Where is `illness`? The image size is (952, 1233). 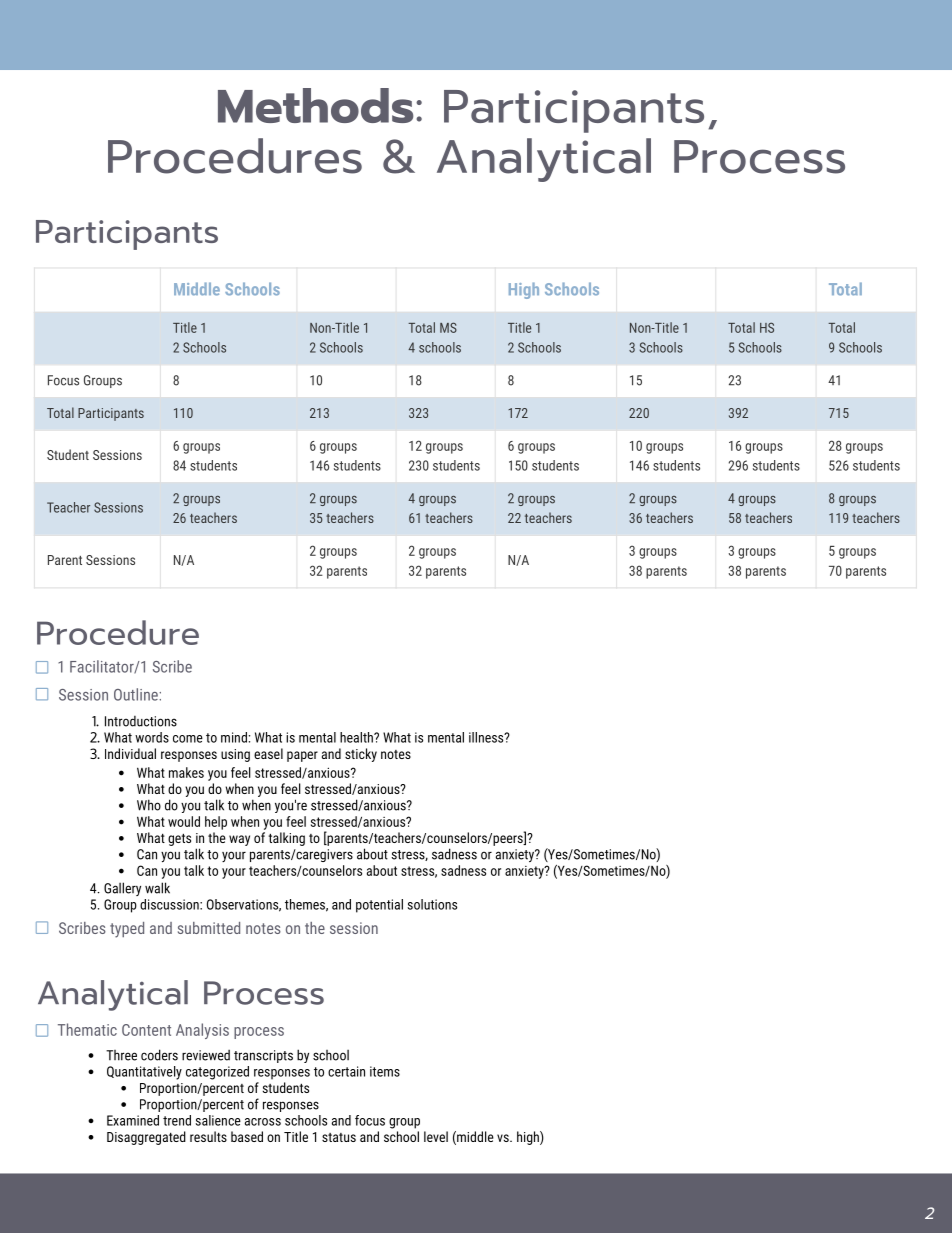
illness is located at coordinates (487, 737).
